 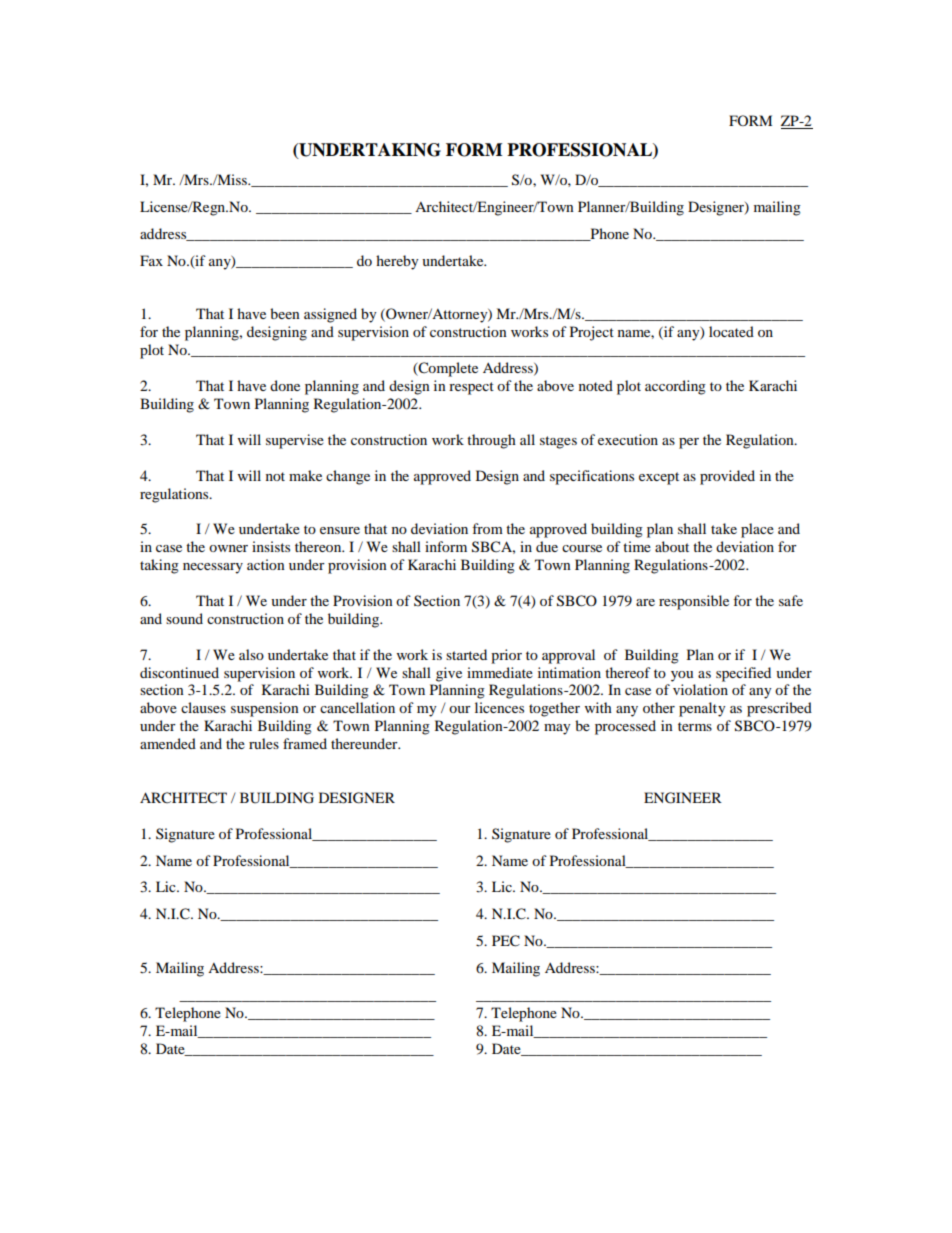 What do you see at coordinates (305, 475) in the page?
I see `make` at bounding box center [305, 475].
